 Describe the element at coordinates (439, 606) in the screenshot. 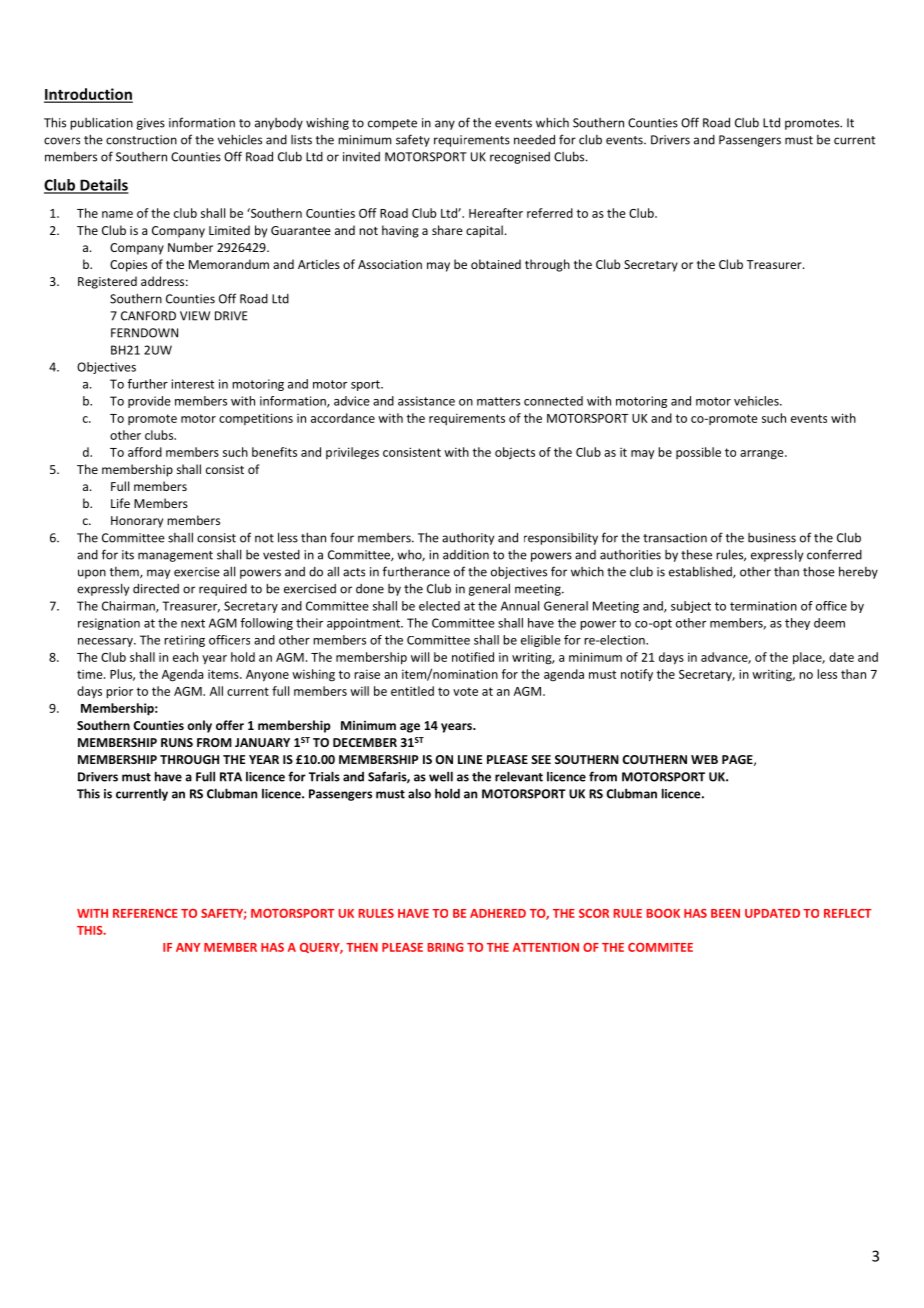

I see `elected` at that location.
